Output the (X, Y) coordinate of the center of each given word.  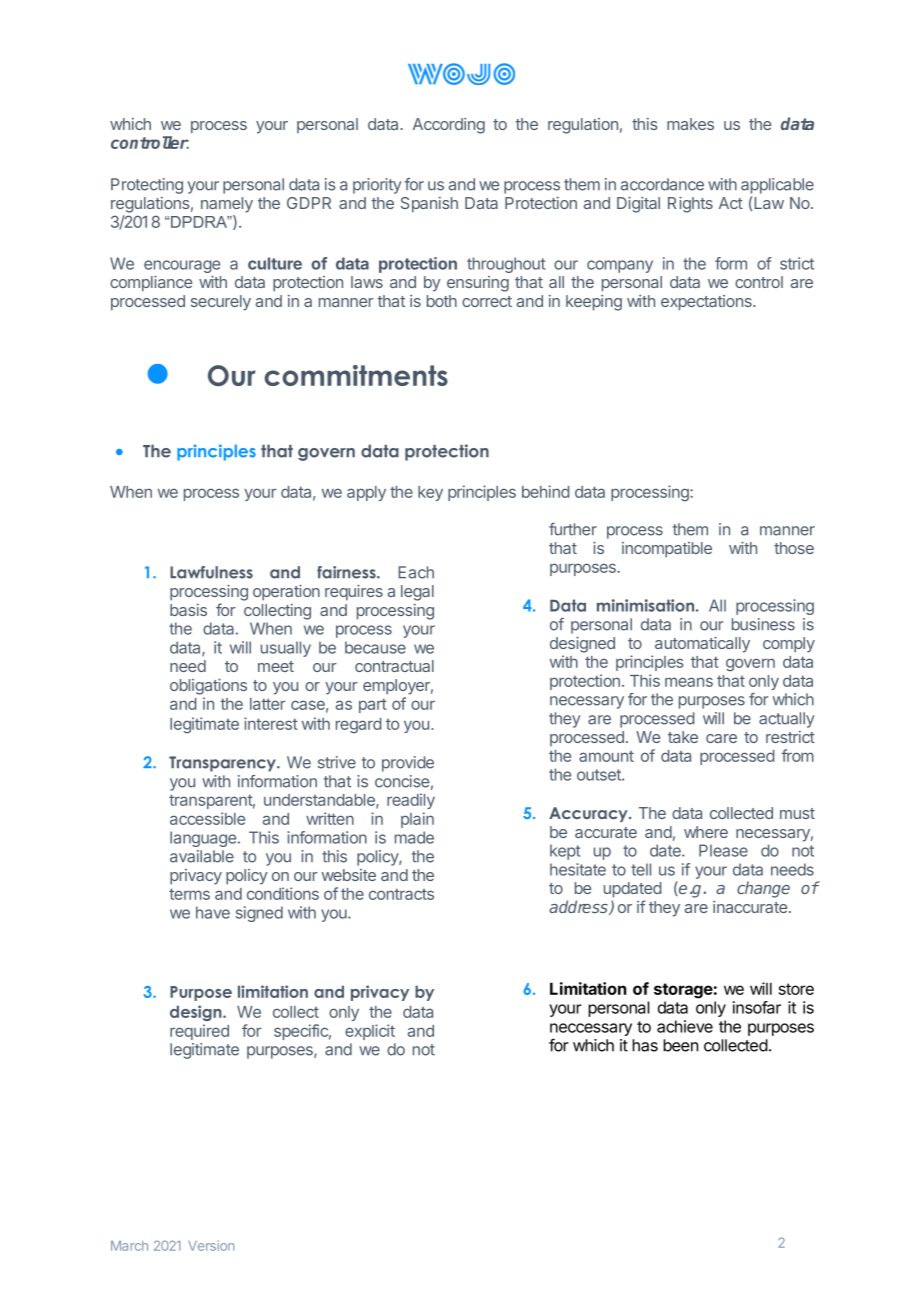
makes (690, 124)
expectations (707, 303)
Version (211, 1245)
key (430, 493)
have (213, 912)
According (449, 126)
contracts (401, 894)
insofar (757, 1007)
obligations (208, 687)
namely (227, 205)
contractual (394, 666)
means (689, 682)
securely (221, 303)
